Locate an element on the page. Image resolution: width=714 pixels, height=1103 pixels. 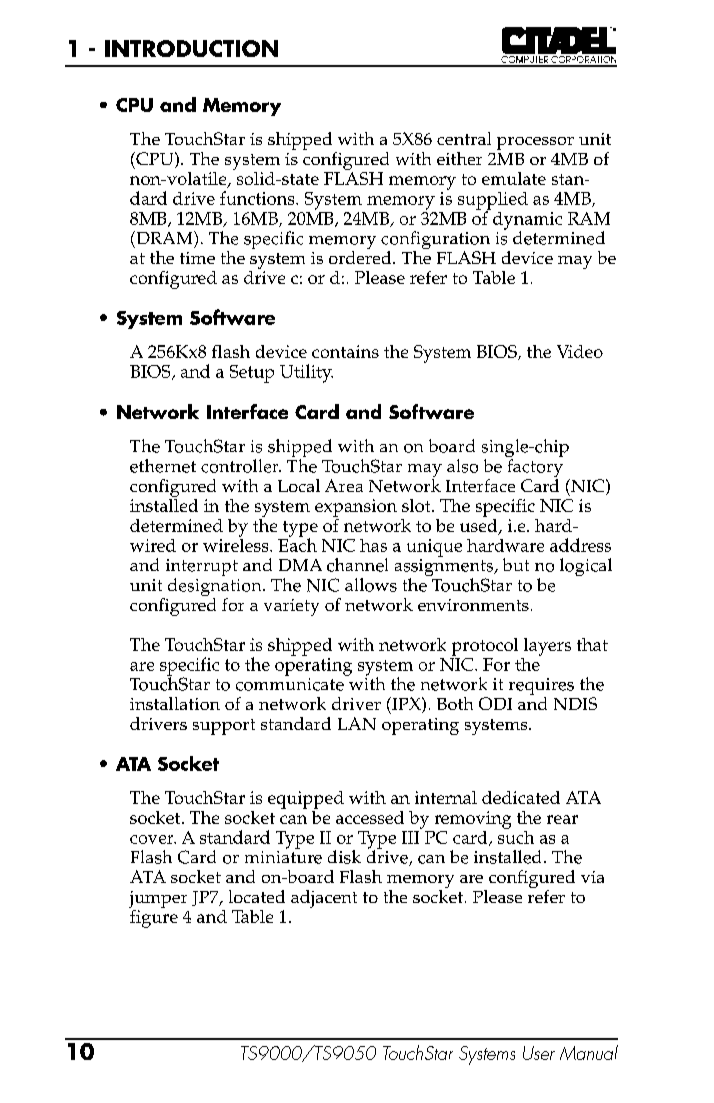
has is located at coordinates (373, 545).
